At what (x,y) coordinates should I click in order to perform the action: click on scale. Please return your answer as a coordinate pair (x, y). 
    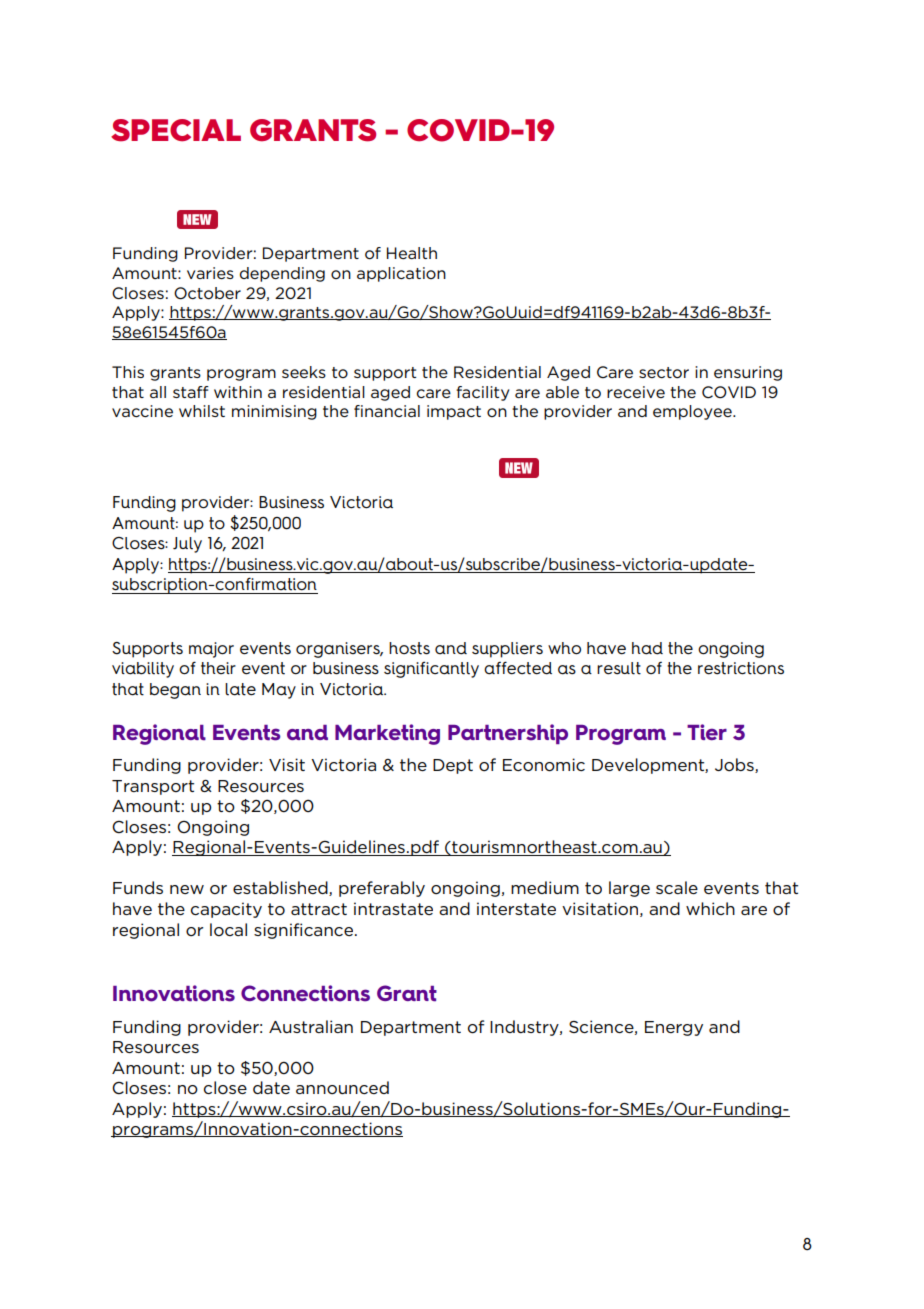
    Looking at the image, I should click on (677, 887).
